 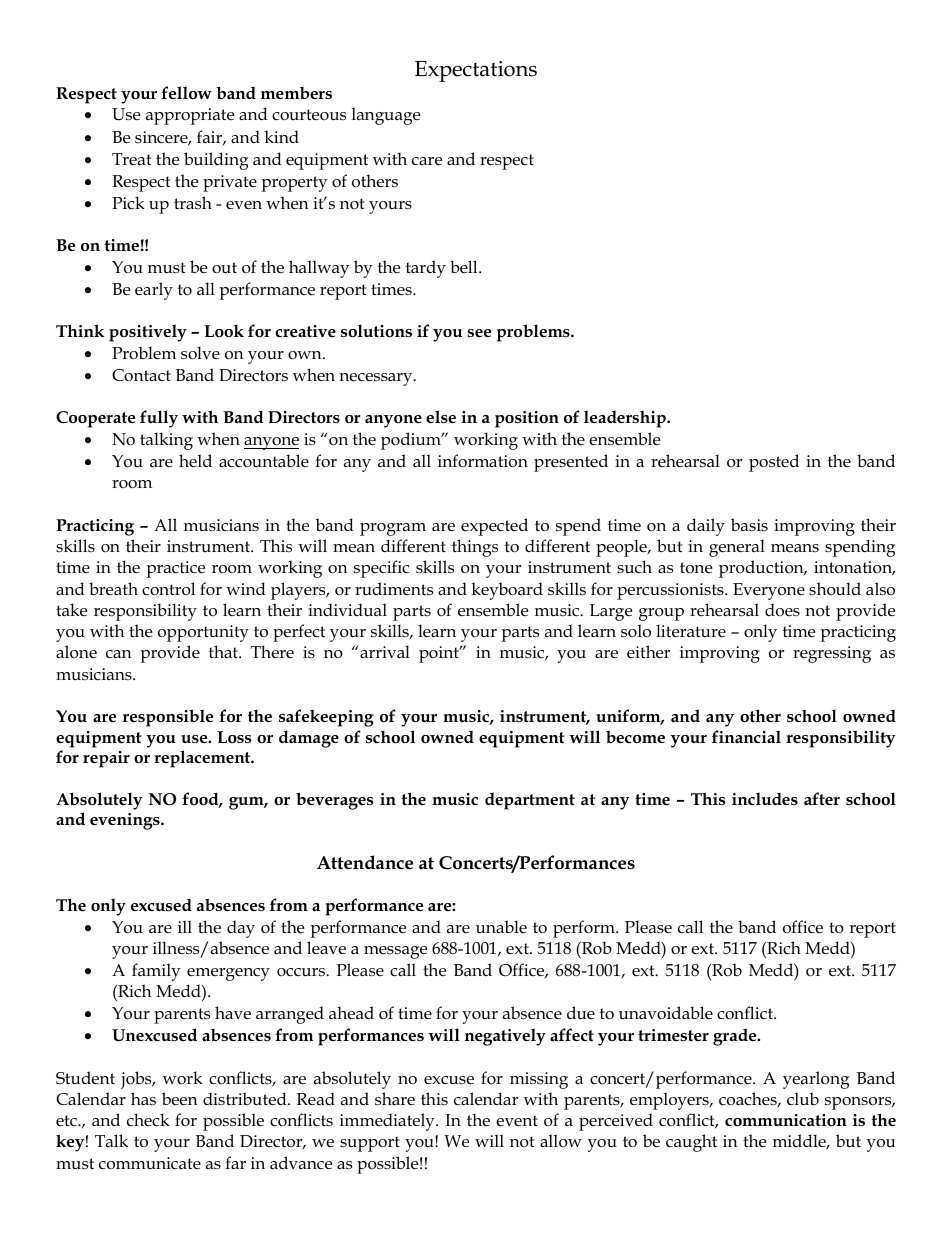 I want to click on fellow, so click(x=186, y=93).
